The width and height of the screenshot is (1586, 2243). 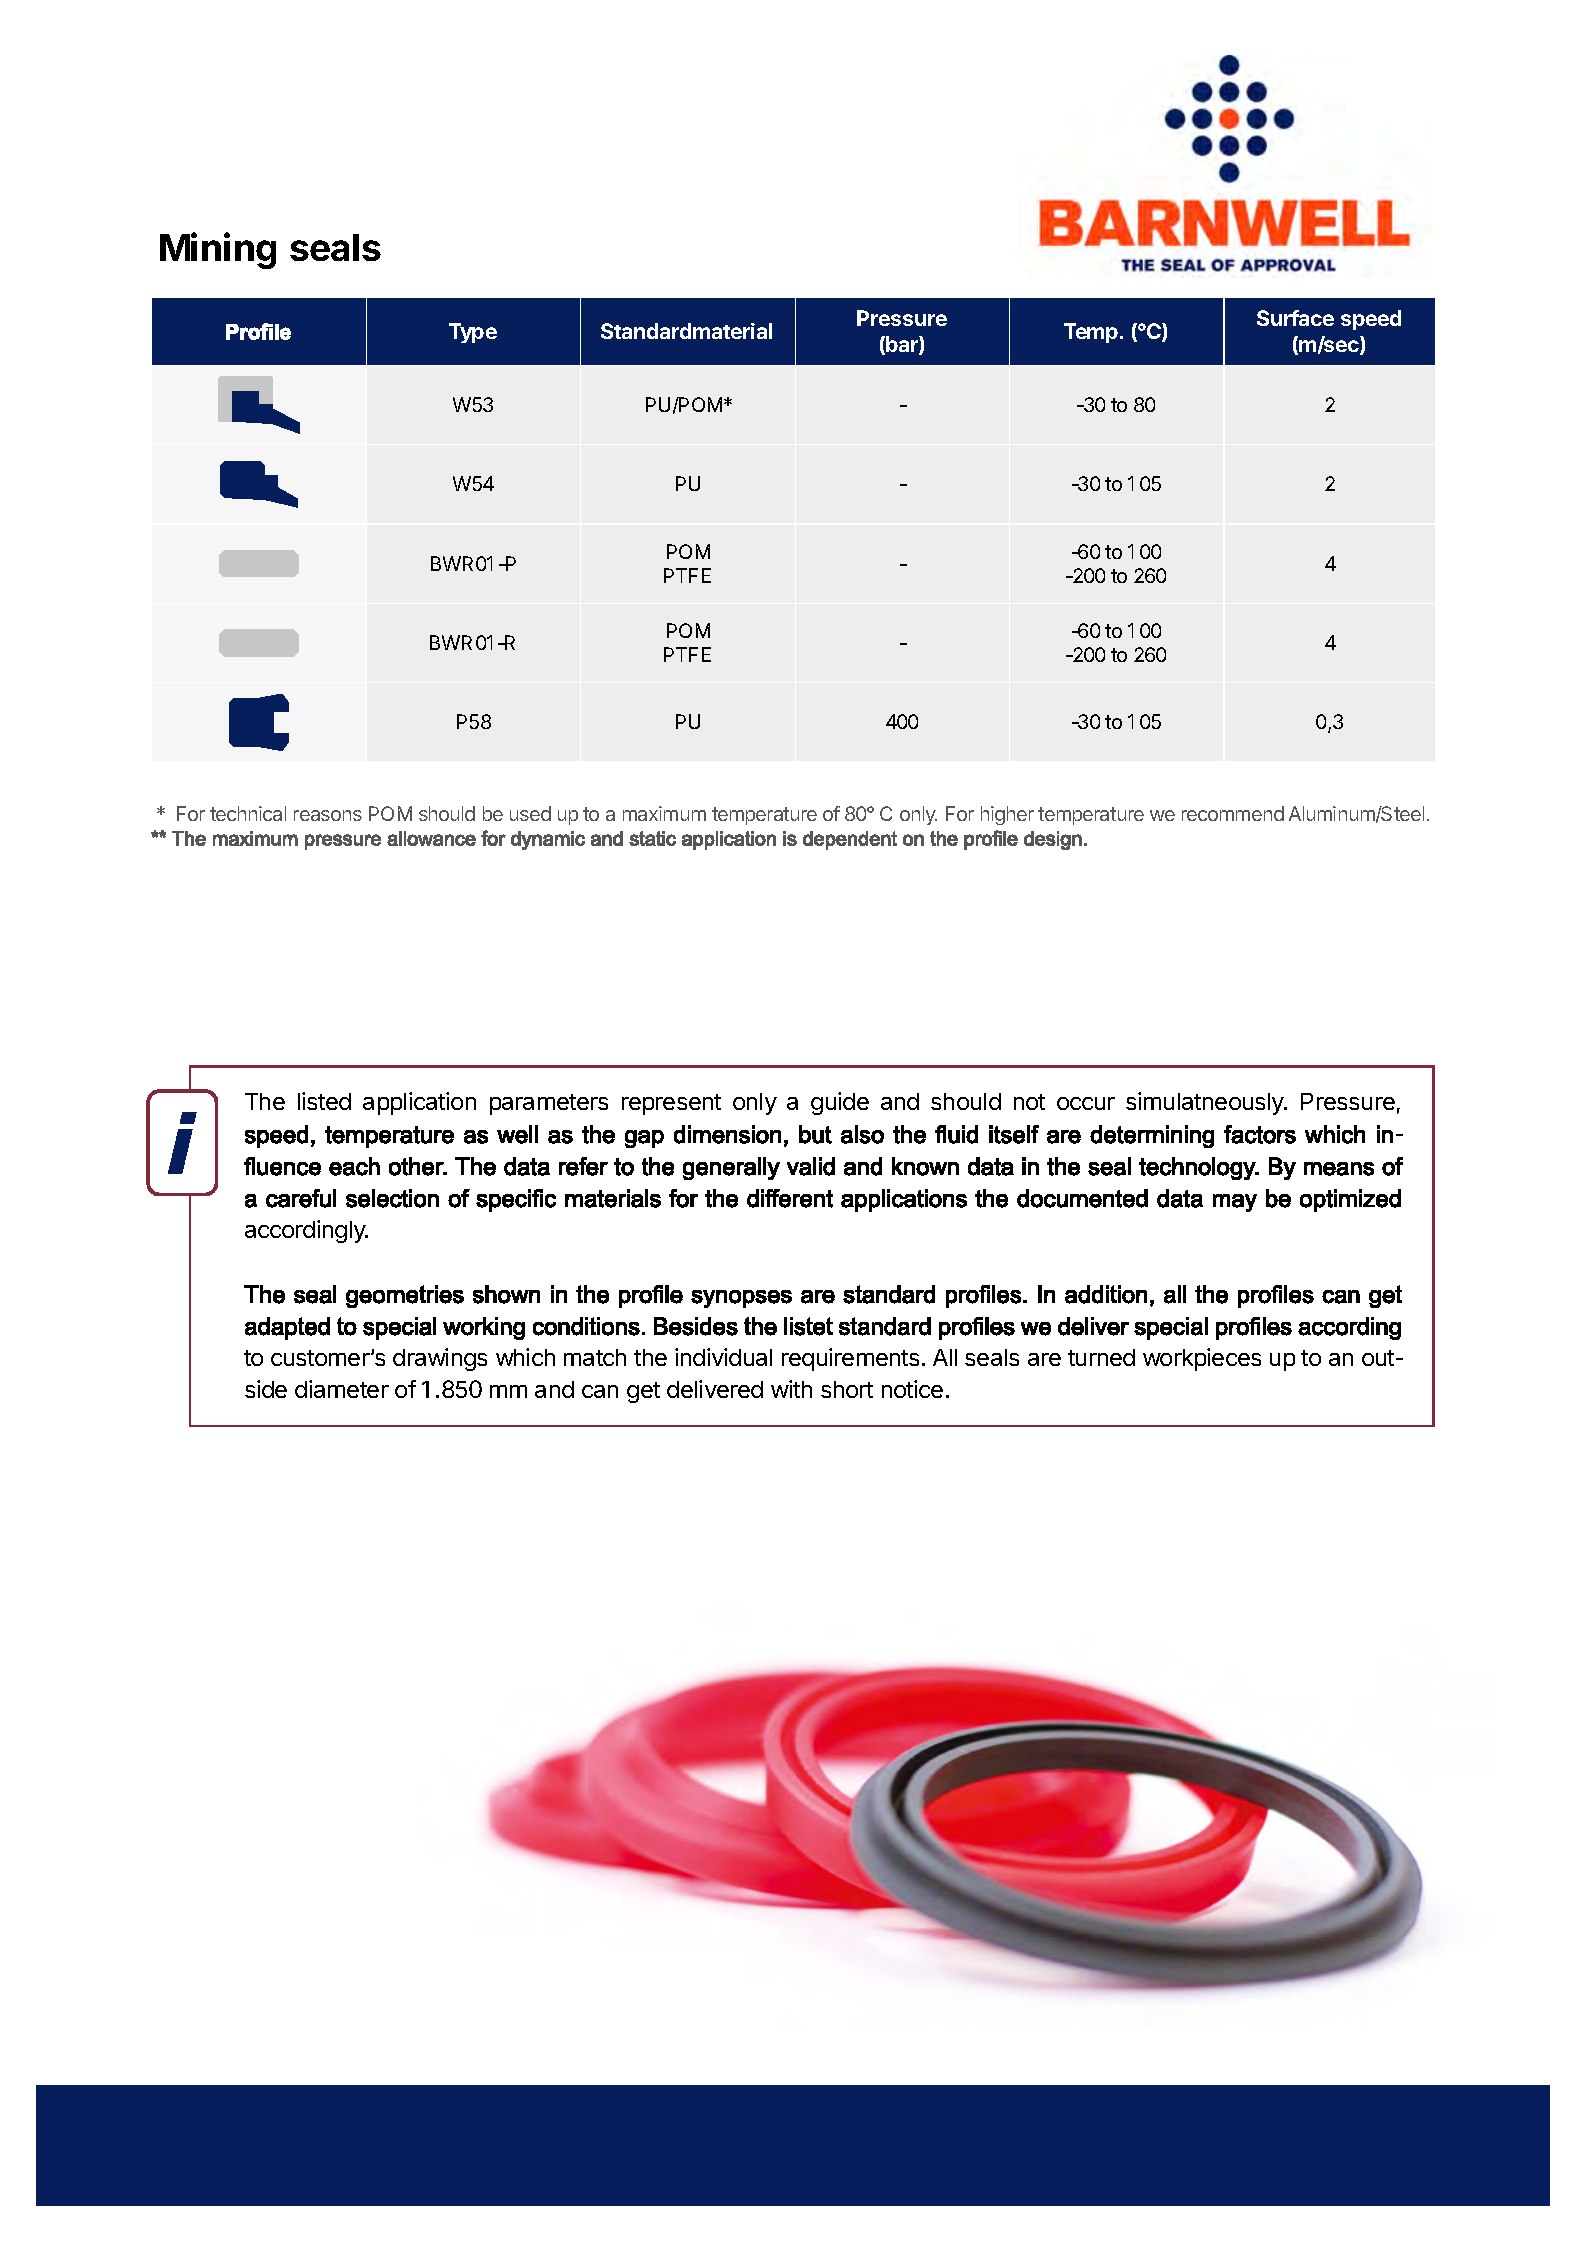 I want to click on reasons, so click(x=328, y=815).
